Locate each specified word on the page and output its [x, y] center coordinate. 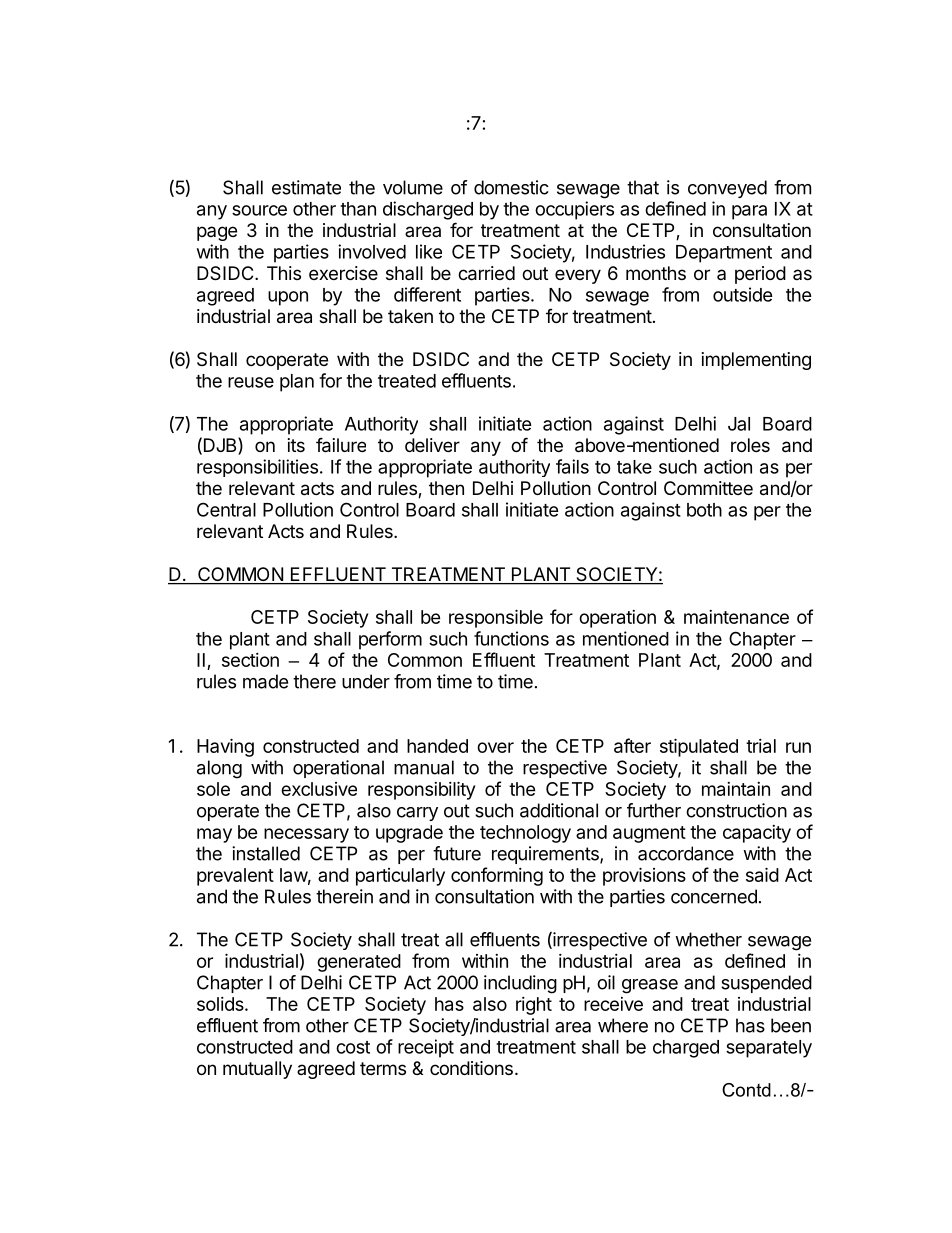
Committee [708, 488]
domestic [511, 187]
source [259, 210]
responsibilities [257, 468]
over [495, 747]
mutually [257, 1070]
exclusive [319, 789]
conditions [471, 1068]
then [446, 488]
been [791, 1025]
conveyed [727, 189]
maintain [736, 789]
